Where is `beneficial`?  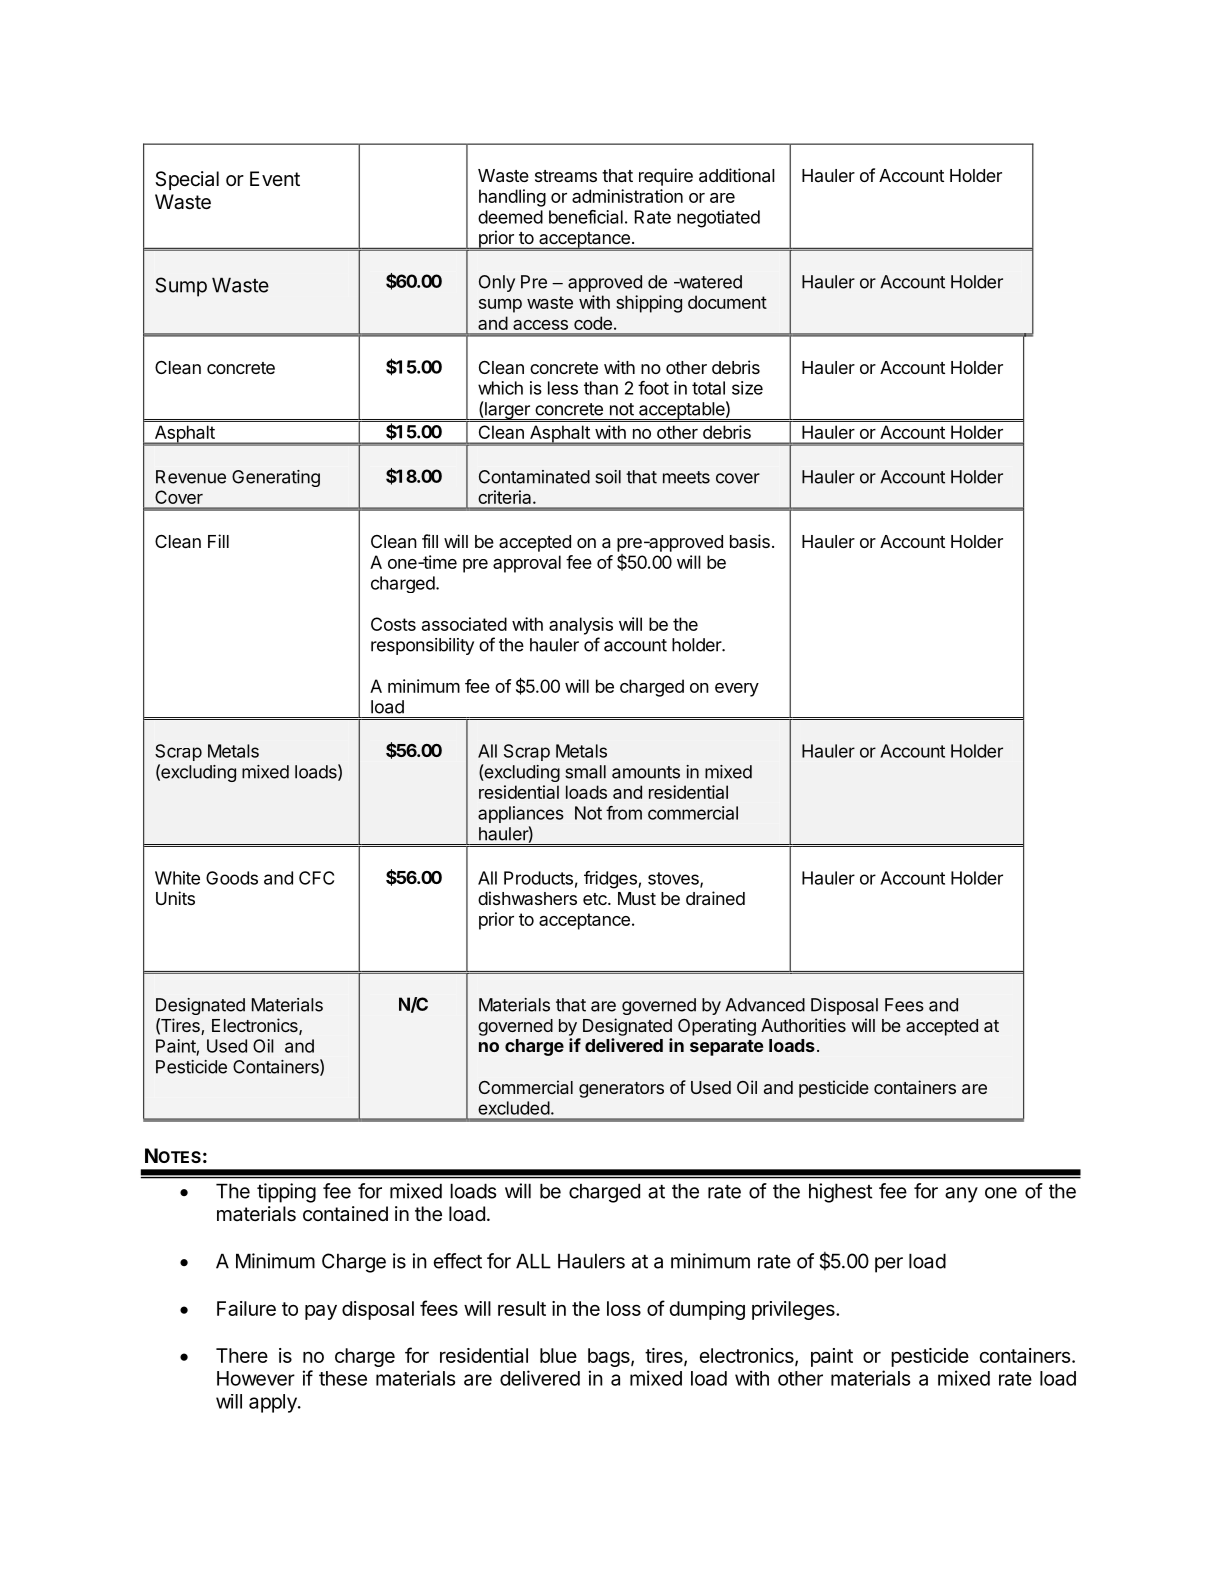
beneficial is located at coordinates (586, 217).
